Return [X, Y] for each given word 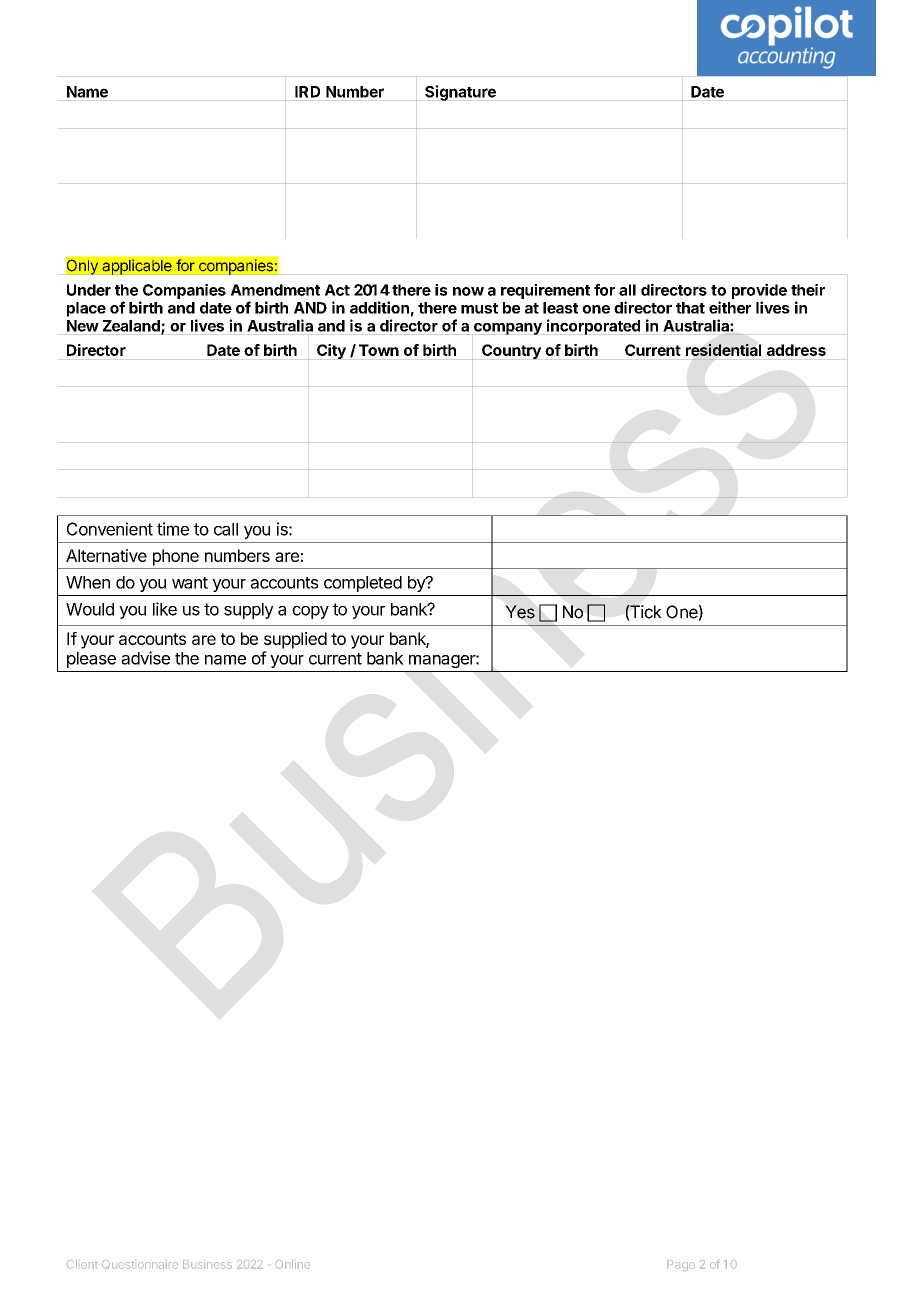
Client [82, 1264]
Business [207, 1264]
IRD [307, 92]
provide [759, 291]
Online [293, 1264]
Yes [520, 612]
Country [511, 351]
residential [723, 350]
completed [363, 584]
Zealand [132, 327]
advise [145, 658]
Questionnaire [140, 1264]
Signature [460, 93]
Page [681, 1265]
